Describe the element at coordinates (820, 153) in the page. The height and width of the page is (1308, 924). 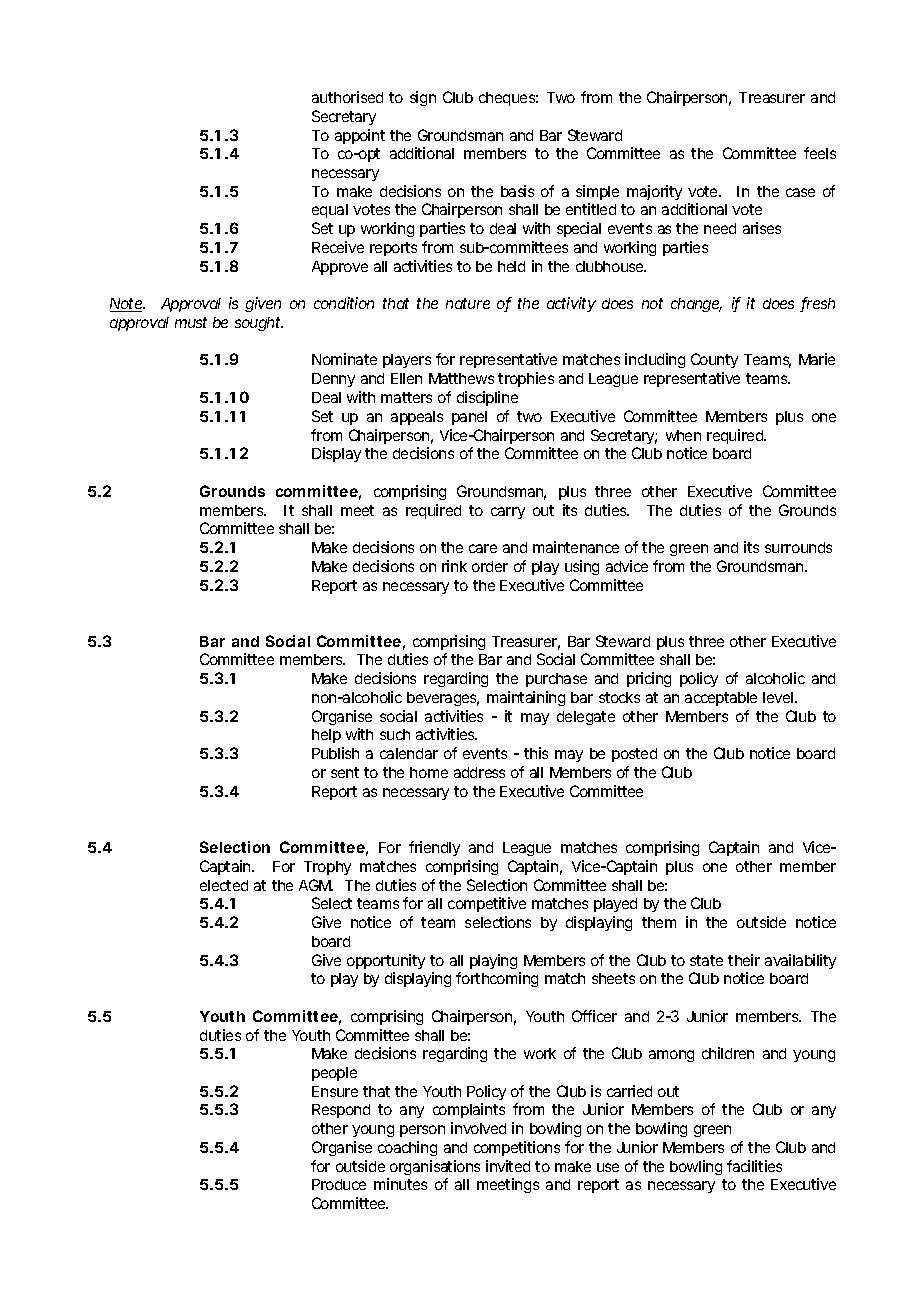
I see `feels` at that location.
